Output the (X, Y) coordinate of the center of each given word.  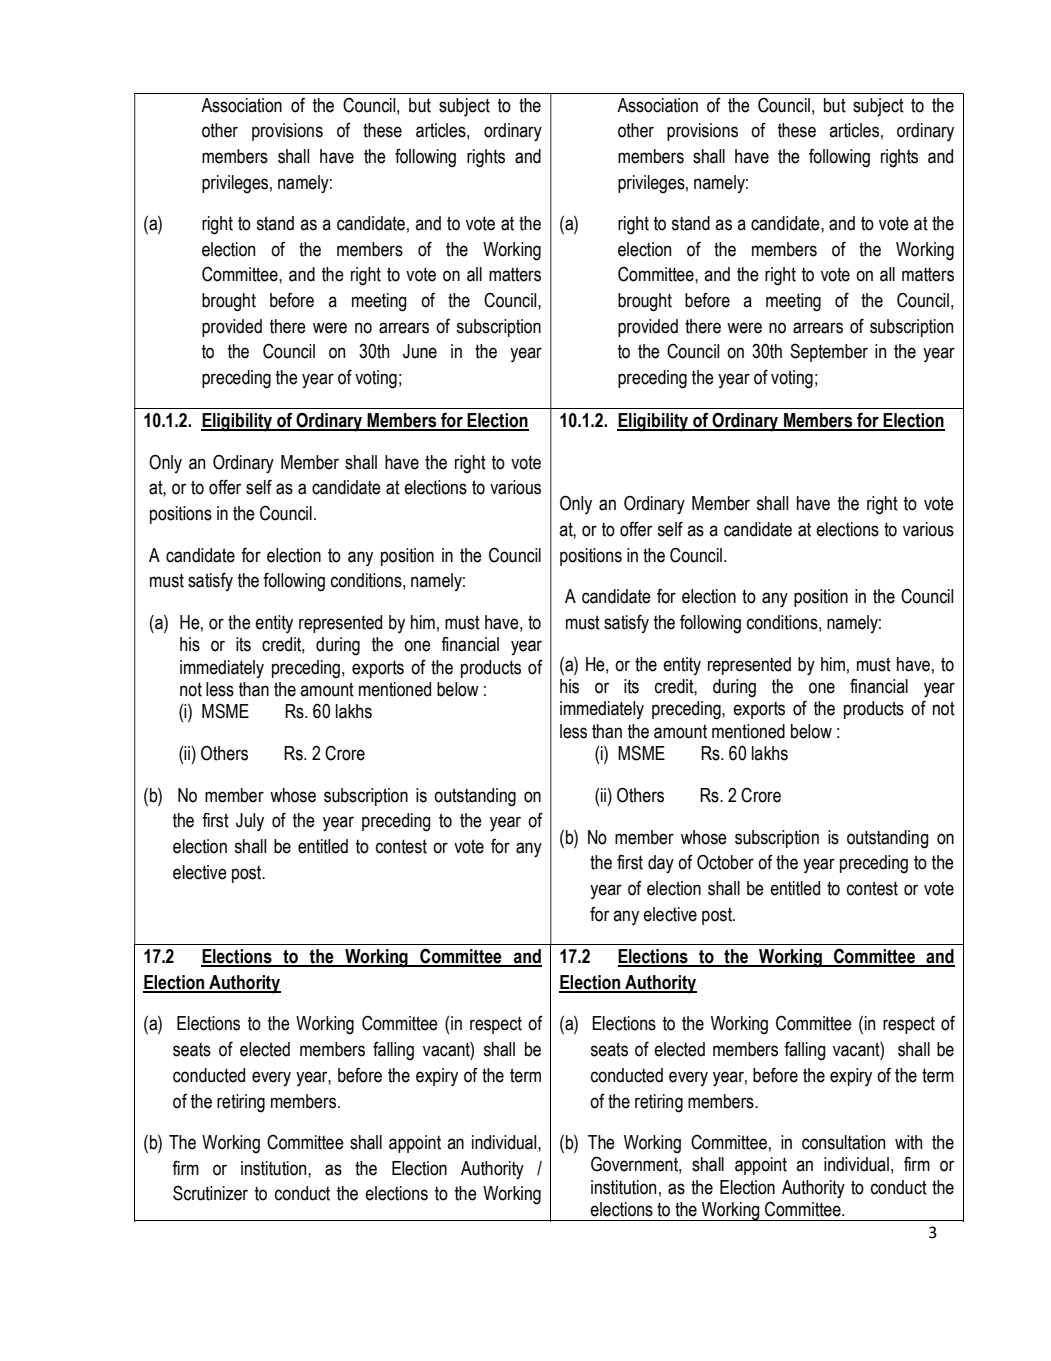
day (661, 864)
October (725, 862)
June (420, 351)
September (829, 352)
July (250, 822)
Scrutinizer (210, 1193)
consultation (843, 1142)
